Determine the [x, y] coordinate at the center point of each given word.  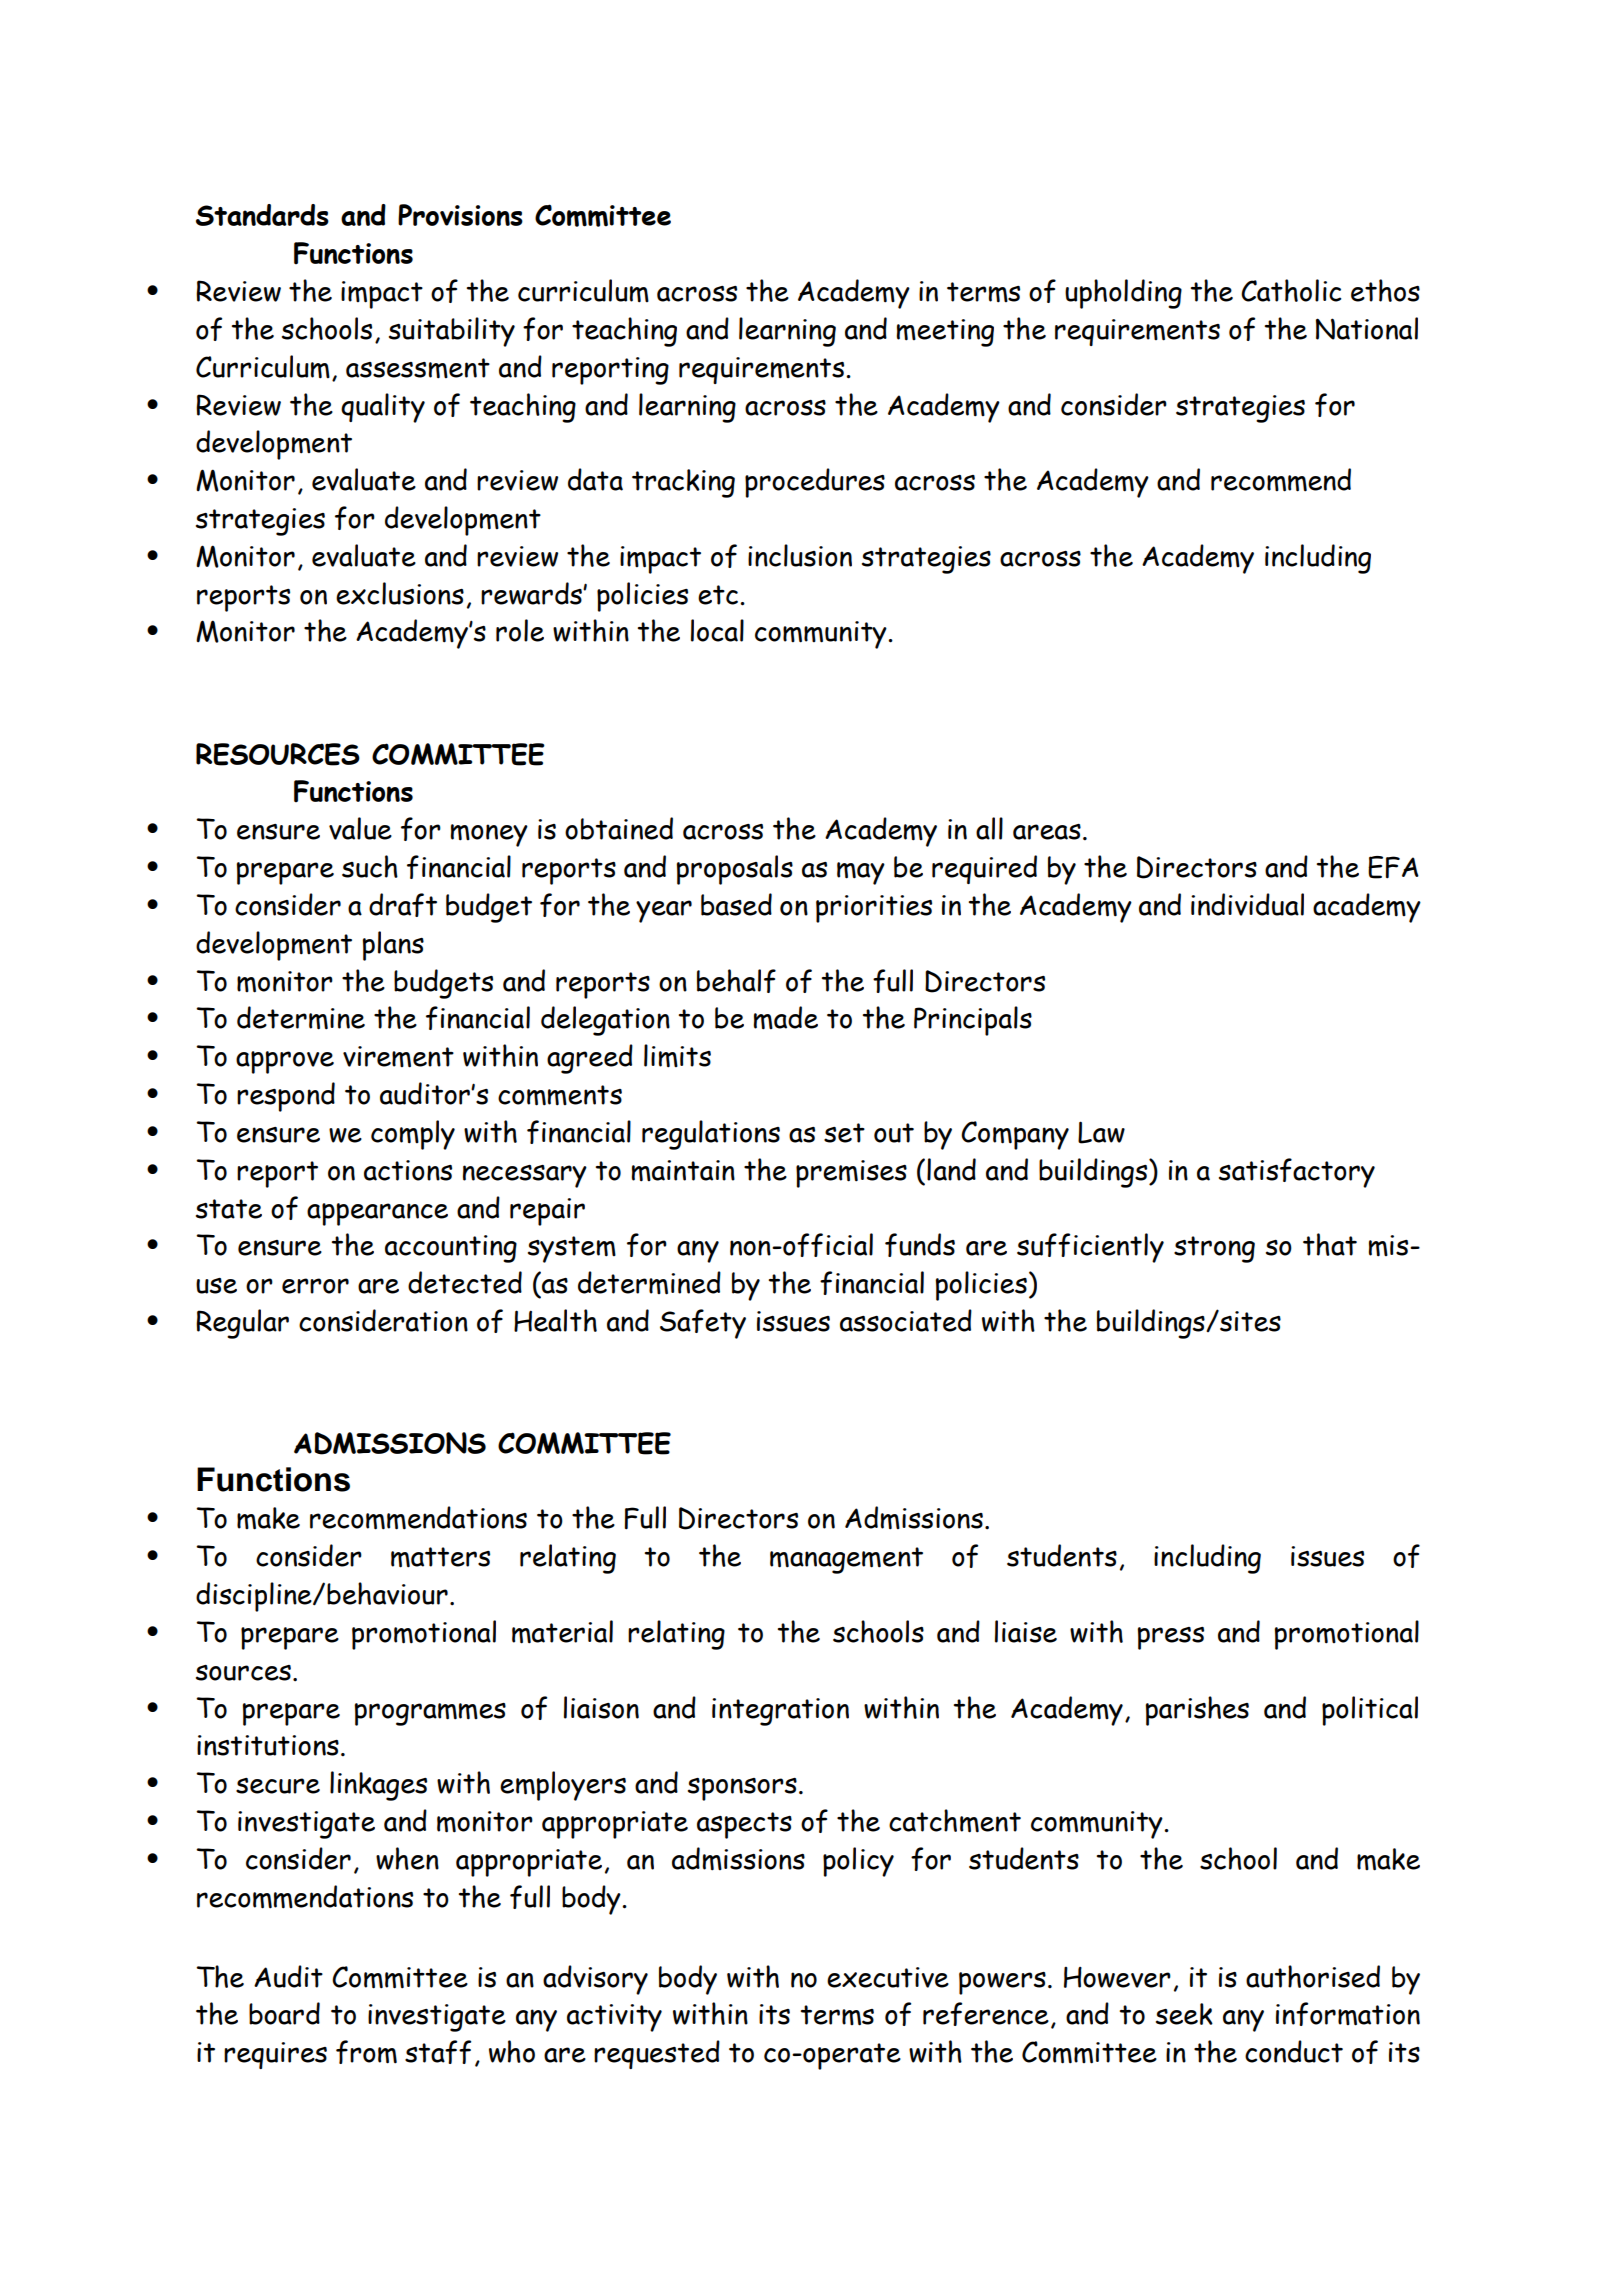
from [366, 2052]
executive [888, 1977]
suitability [452, 332]
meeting [945, 333]
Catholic [1291, 290]
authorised [1313, 1976]
